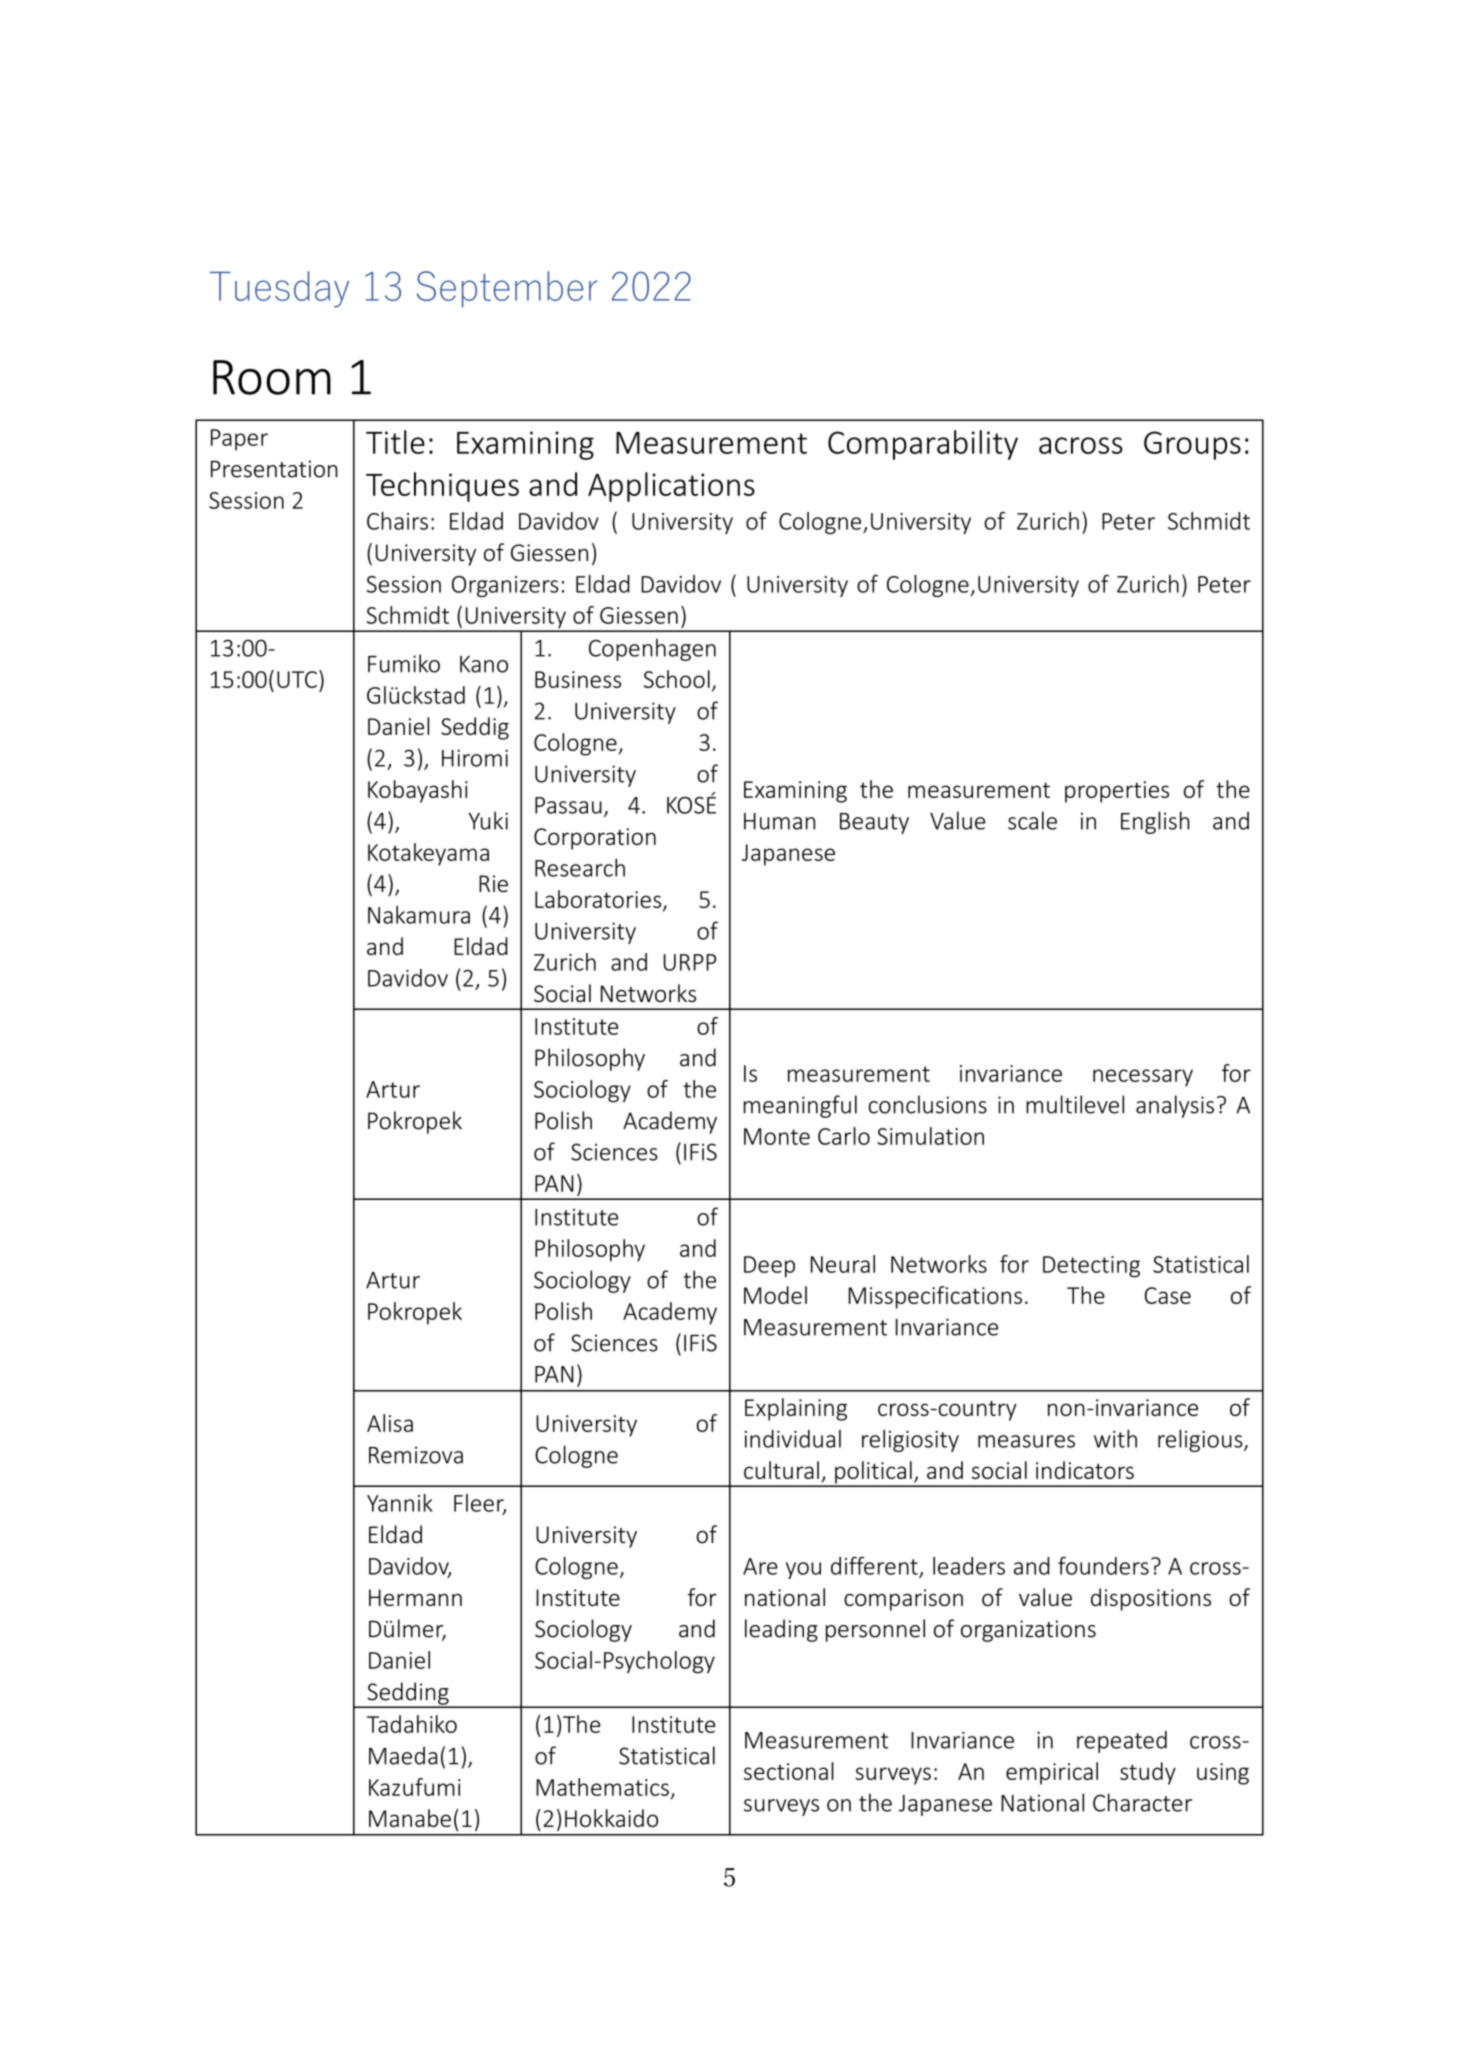  What do you see at coordinates (1122, 1742) in the screenshot?
I see `repeated` at bounding box center [1122, 1742].
